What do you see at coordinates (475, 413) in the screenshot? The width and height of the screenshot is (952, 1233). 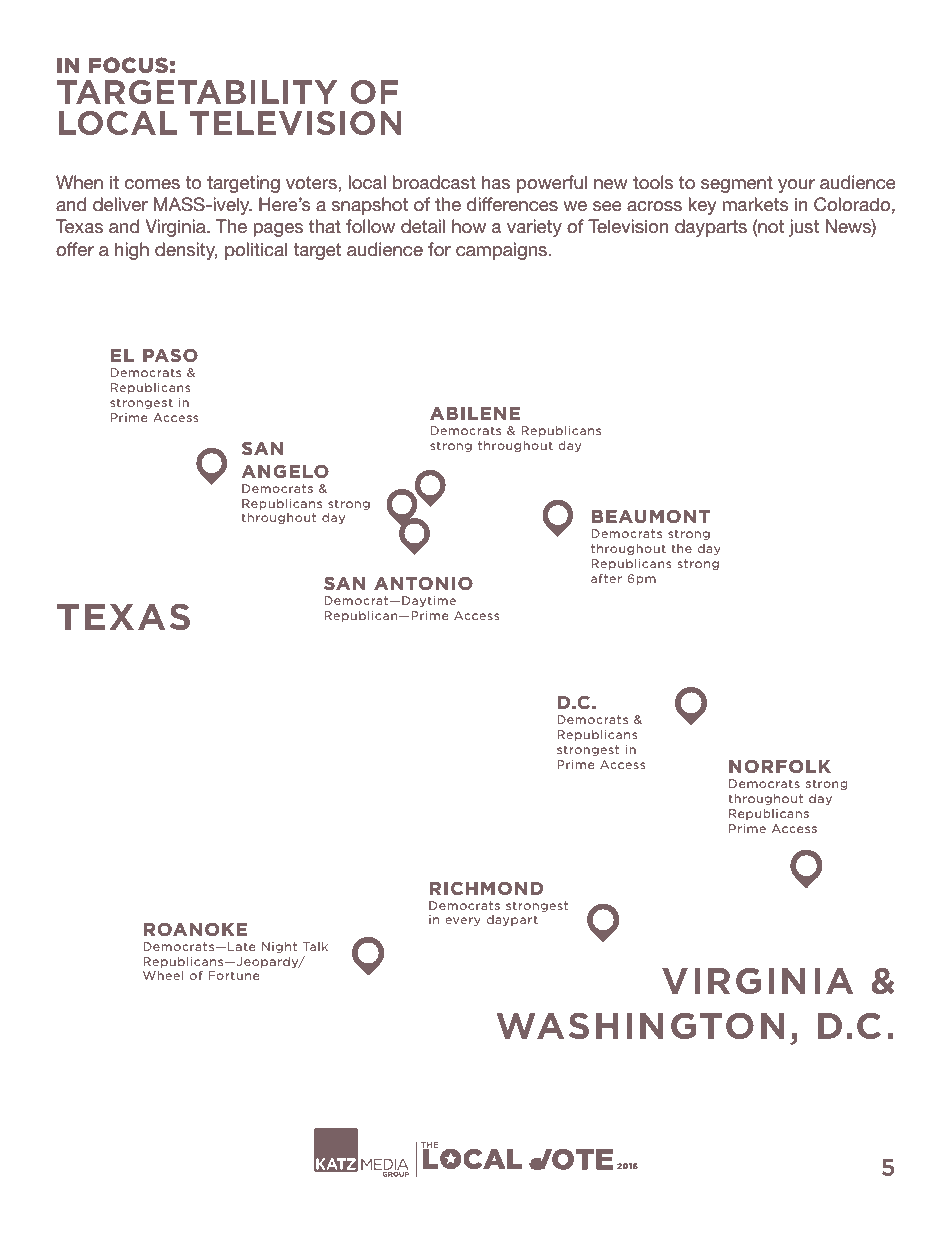 I see `ABILENE` at bounding box center [475, 413].
